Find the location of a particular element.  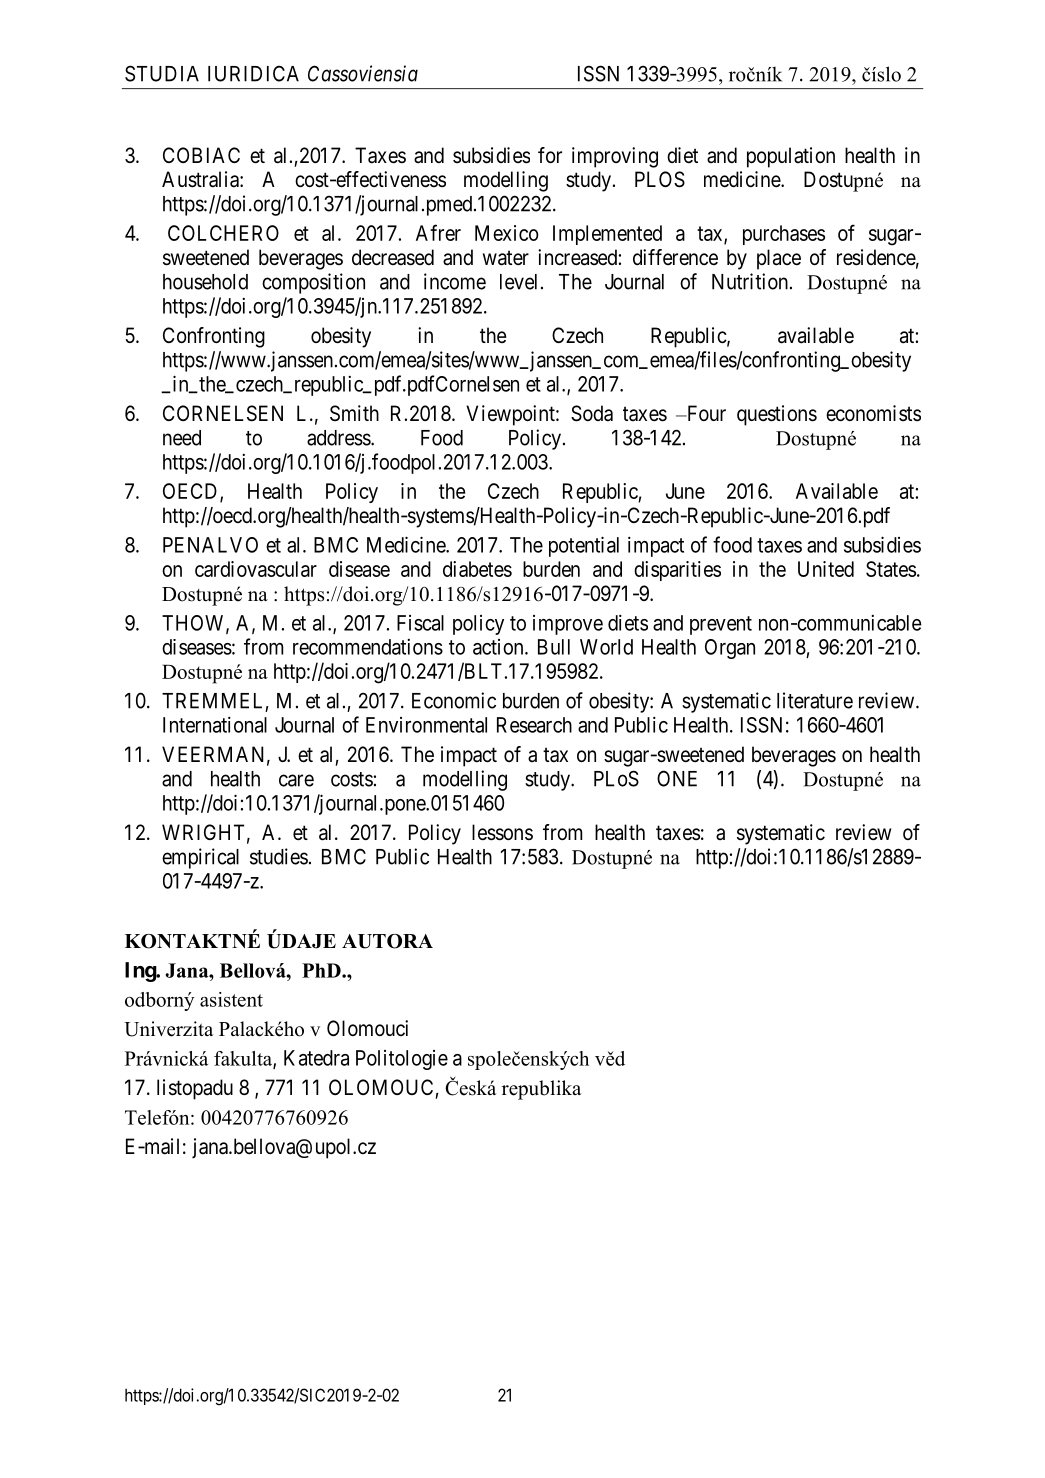

improve is located at coordinates (568, 625).
